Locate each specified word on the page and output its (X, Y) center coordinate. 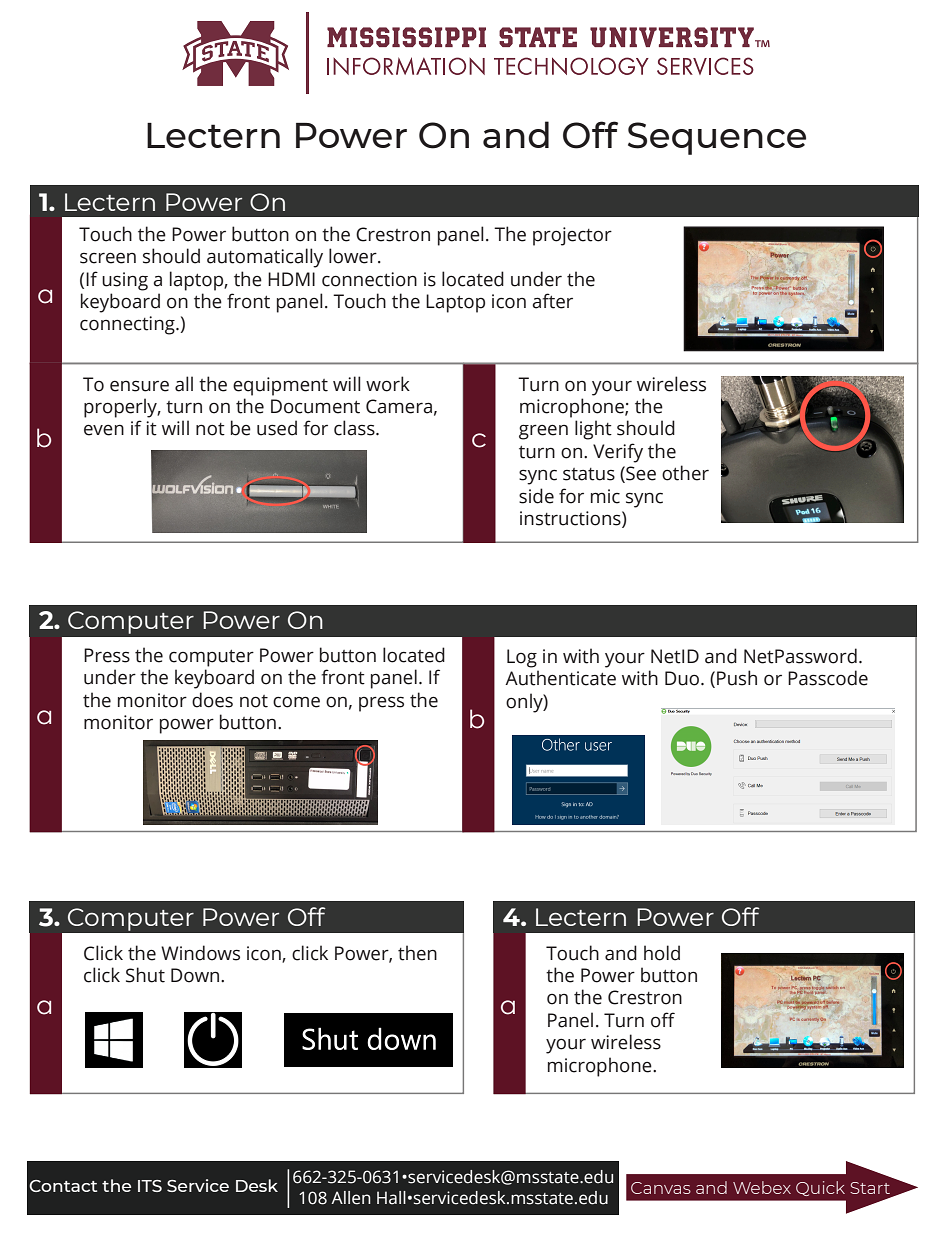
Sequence (717, 138)
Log (522, 658)
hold (662, 953)
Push (737, 678)
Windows (200, 953)
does (212, 700)
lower (354, 256)
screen (108, 258)
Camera (399, 406)
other (685, 473)
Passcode (828, 678)
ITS (150, 1186)
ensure (139, 386)
